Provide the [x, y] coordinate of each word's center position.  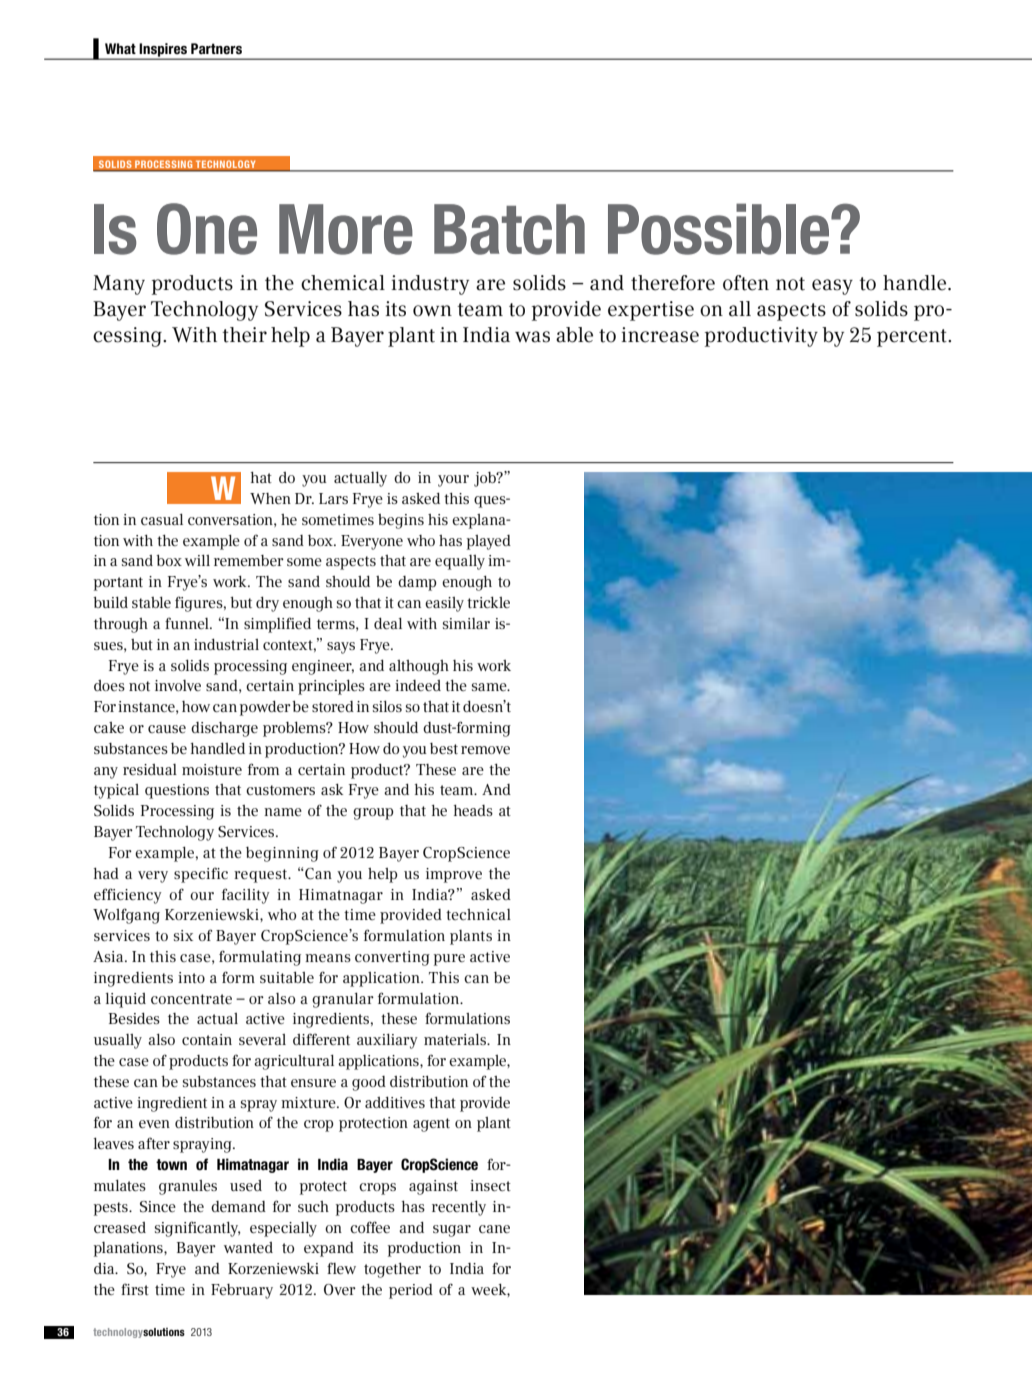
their [244, 335]
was [532, 337]
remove [485, 750]
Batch [509, 229]
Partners [216, 49]
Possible [720, 229]
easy [832, 287]
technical [478, 914]
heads [473, 810]
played [489, 542]
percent [913, 338]
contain [207, 1039]
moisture [212, 769]
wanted [248, 1247]
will [197, 560]
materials [456, 1039]
